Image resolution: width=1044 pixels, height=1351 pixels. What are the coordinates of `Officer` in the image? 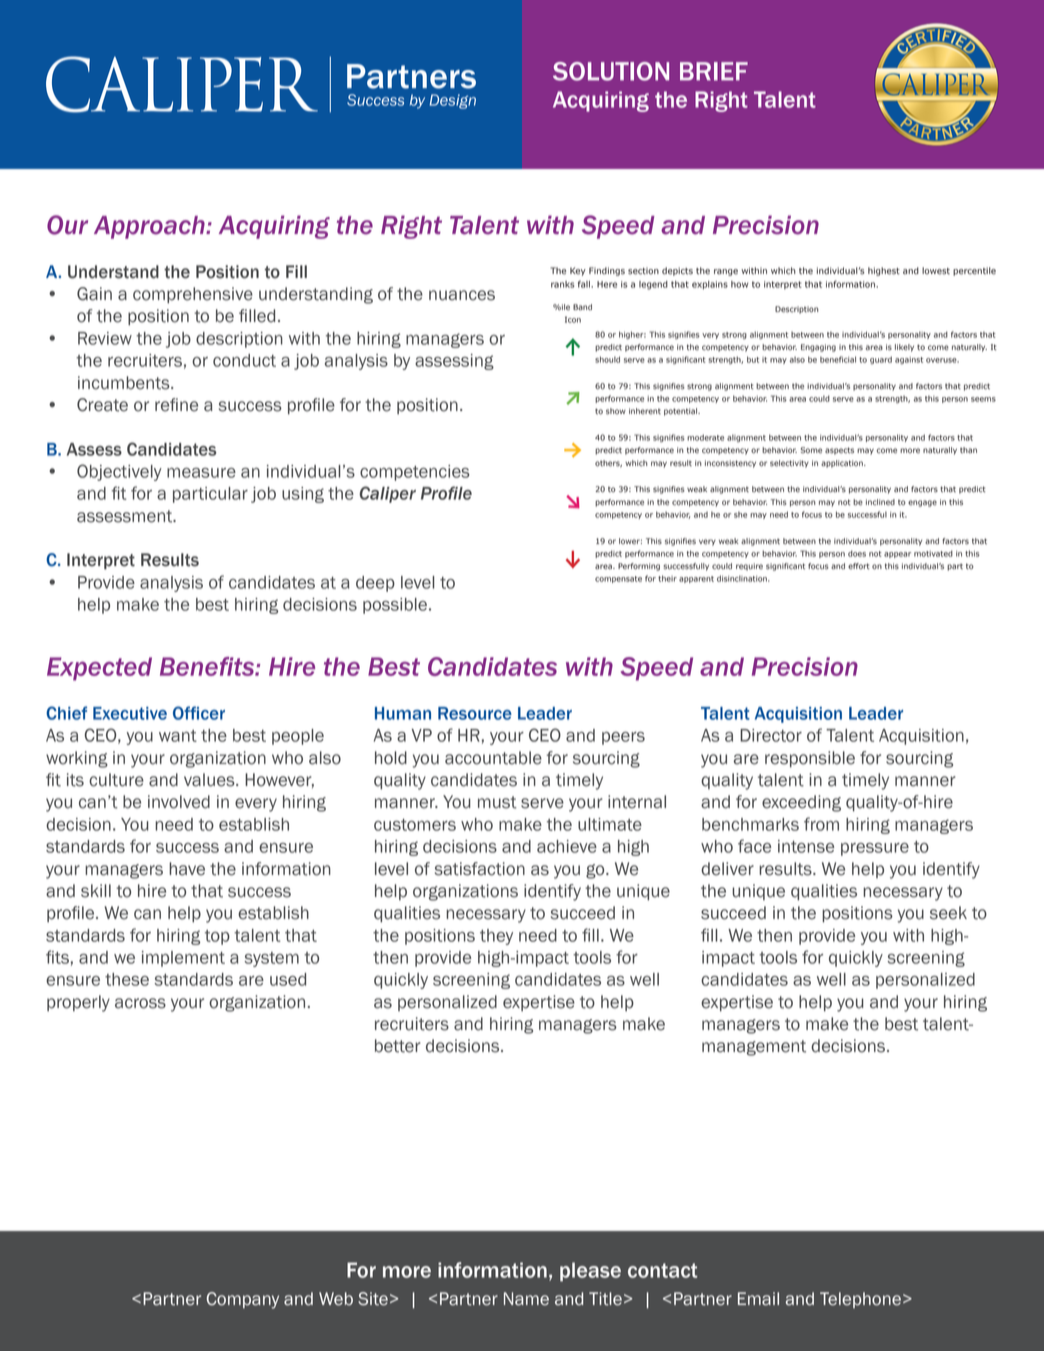 It's located at (199, 713).
